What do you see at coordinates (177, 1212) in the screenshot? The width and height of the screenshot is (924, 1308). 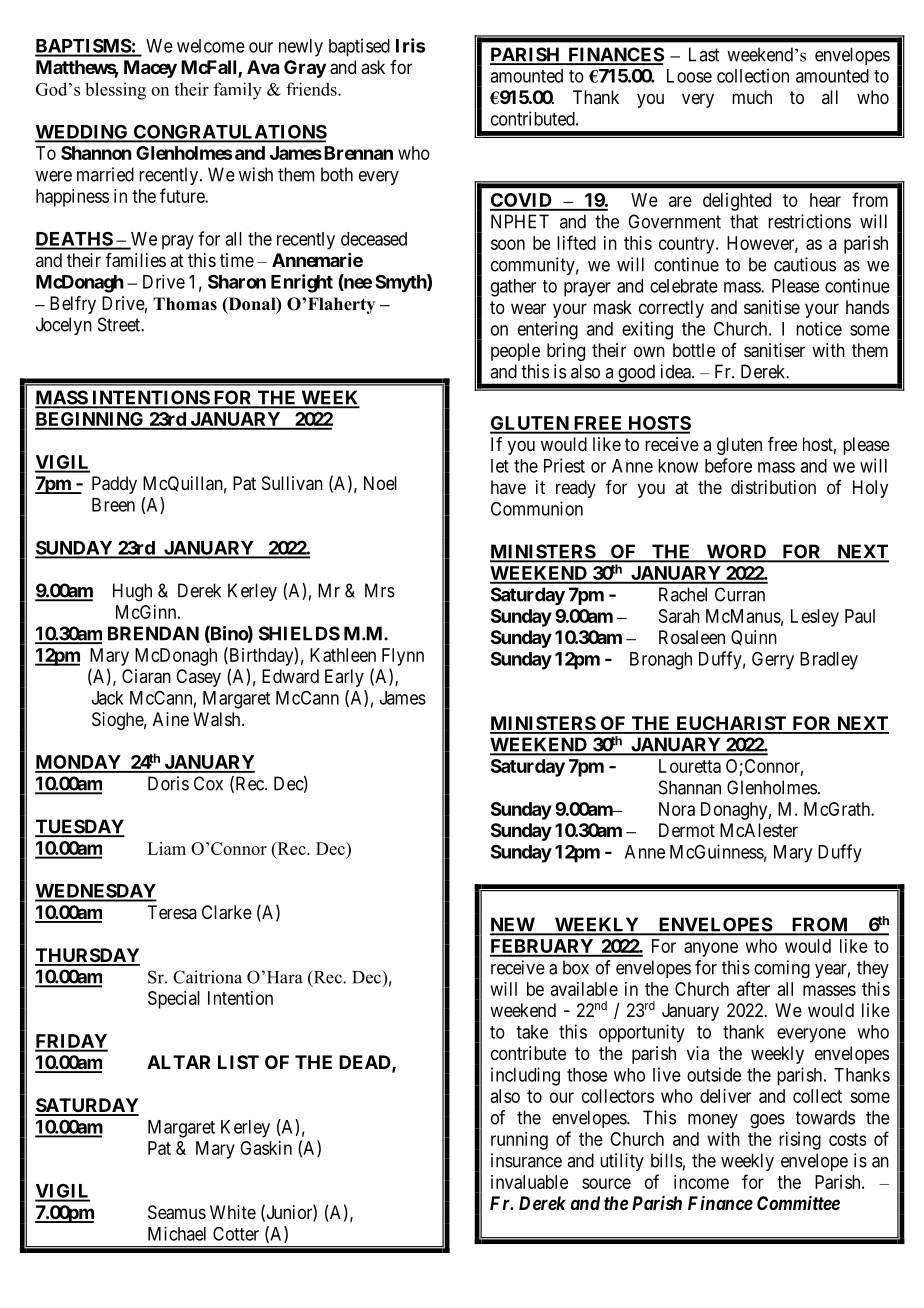 I see `Seamus` at bounding box center [177, 1212].
